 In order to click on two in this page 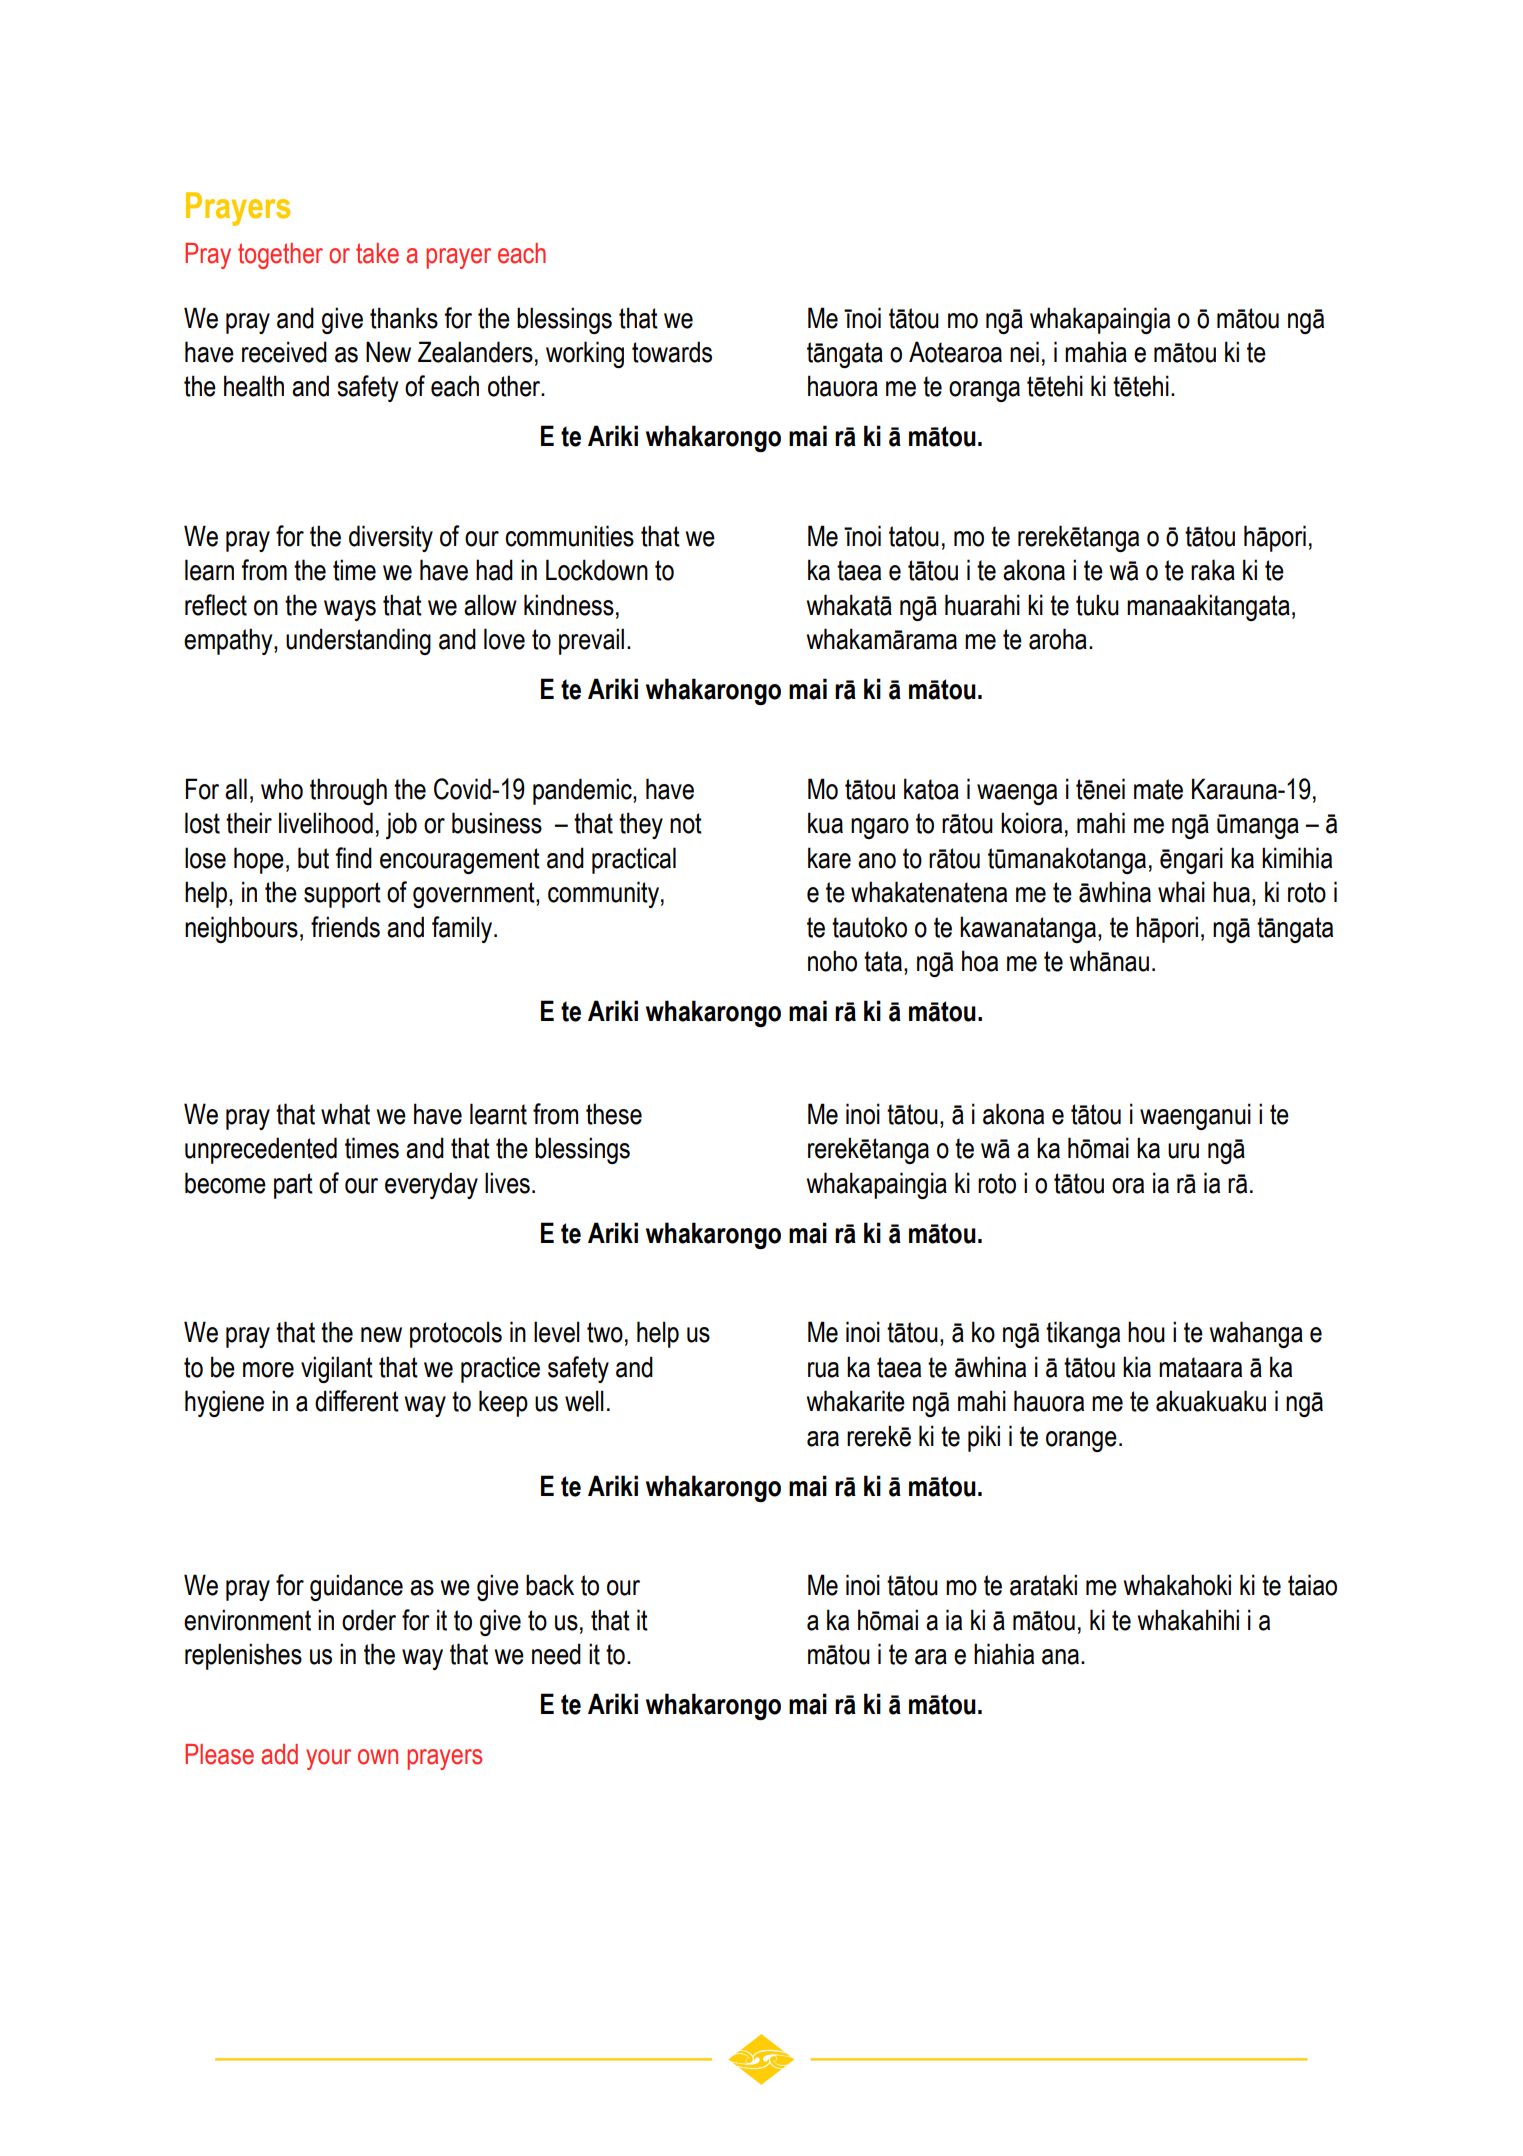, I will do `click(605, 1332)`.
